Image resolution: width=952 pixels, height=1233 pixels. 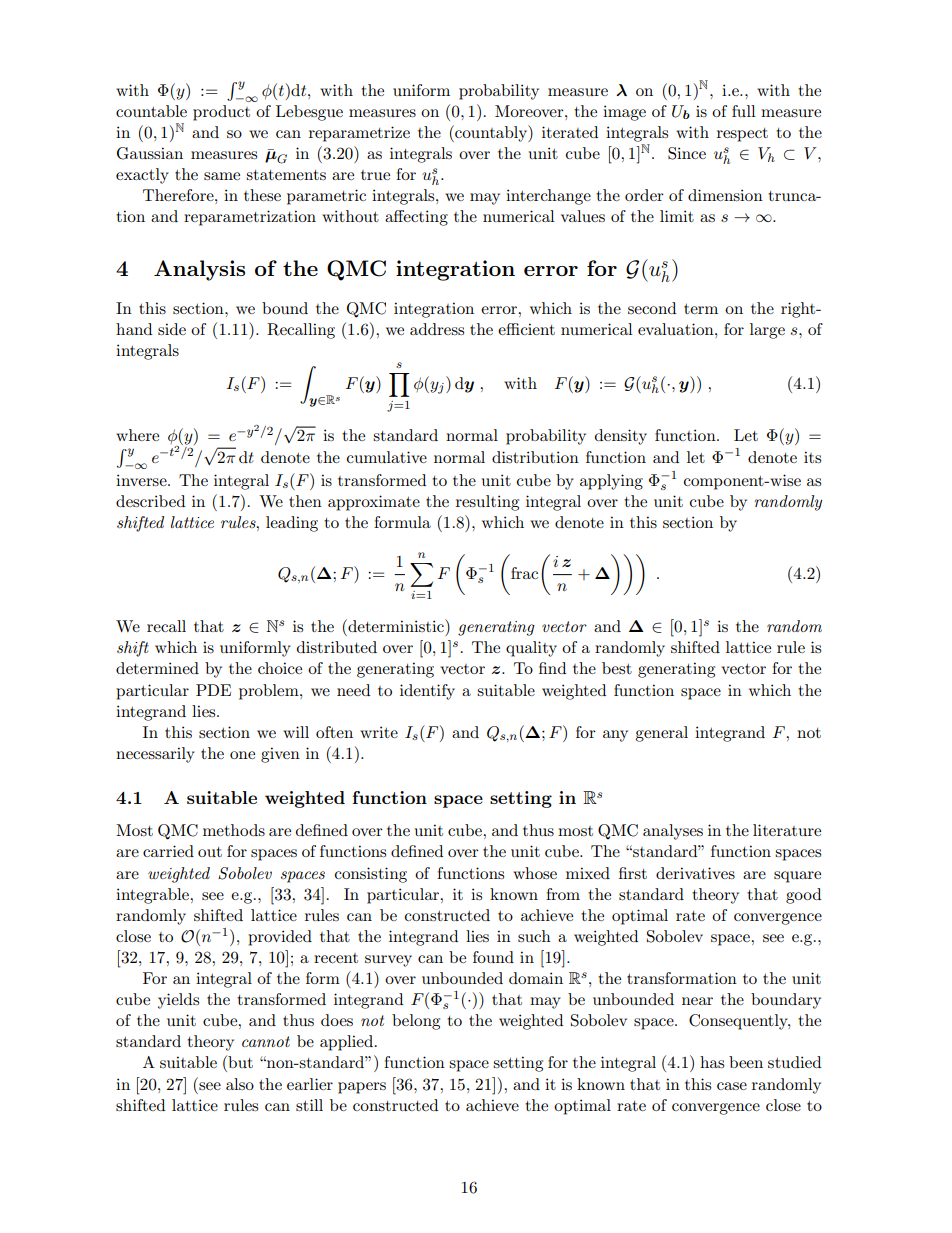 I want to click on also, so click(x=240, y=1084).
